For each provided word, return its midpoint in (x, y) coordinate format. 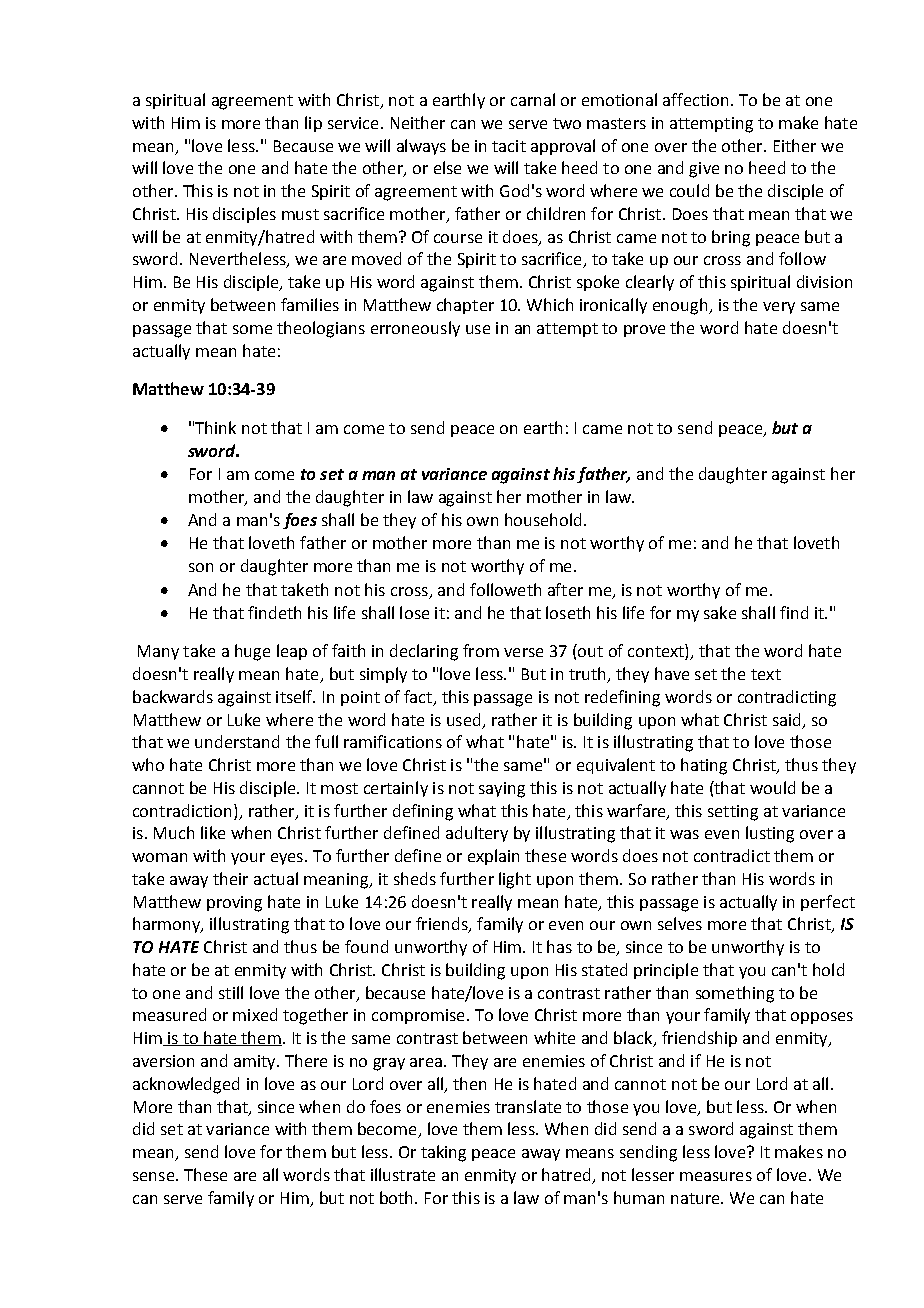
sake (720, 612)
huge (252, 652)
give (704, 170)
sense (153, 1176)
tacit (509, 146)
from (481, 650)
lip (313, 124)
